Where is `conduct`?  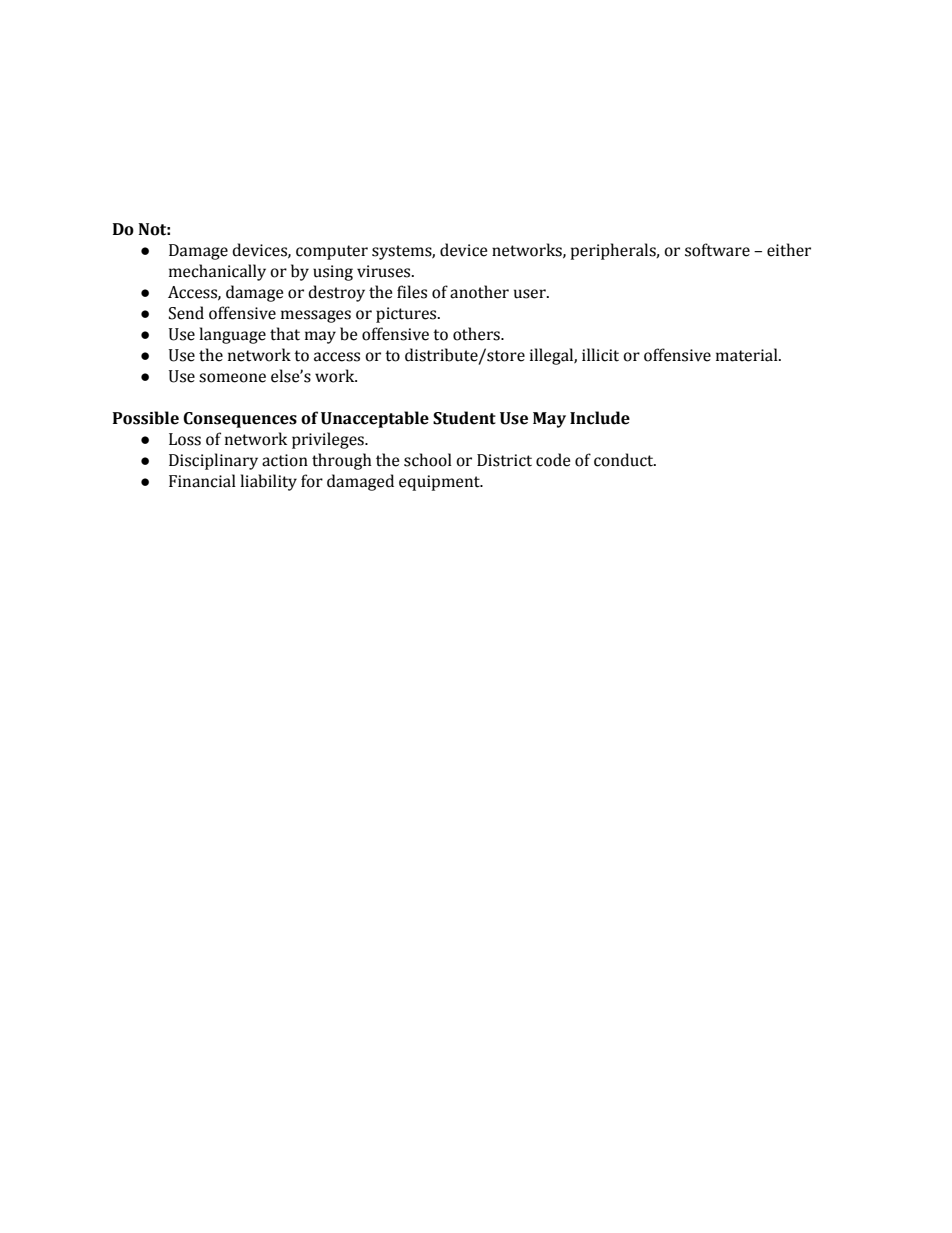
conduct is located at coordinates (625, 460).
